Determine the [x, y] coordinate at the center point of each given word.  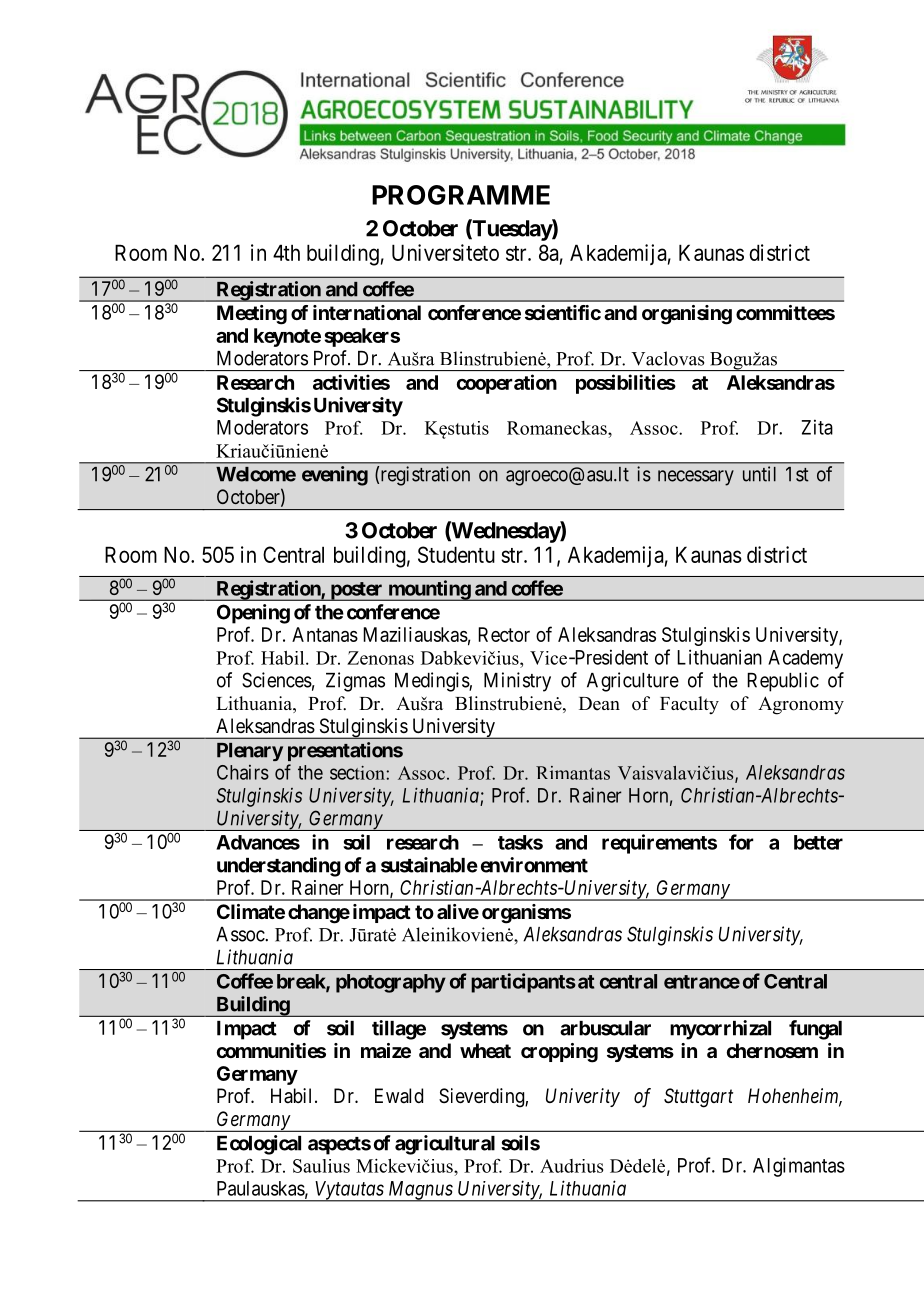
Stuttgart [698, 1098]
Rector [504, 634]
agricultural [445, 1145]
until [759, 474]
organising [687, 315]
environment [534, 865]
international [367, 312]
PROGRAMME [461, 195]
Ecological [259, 1145]
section [358, 773]
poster [356, 591]
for [741, 842]
